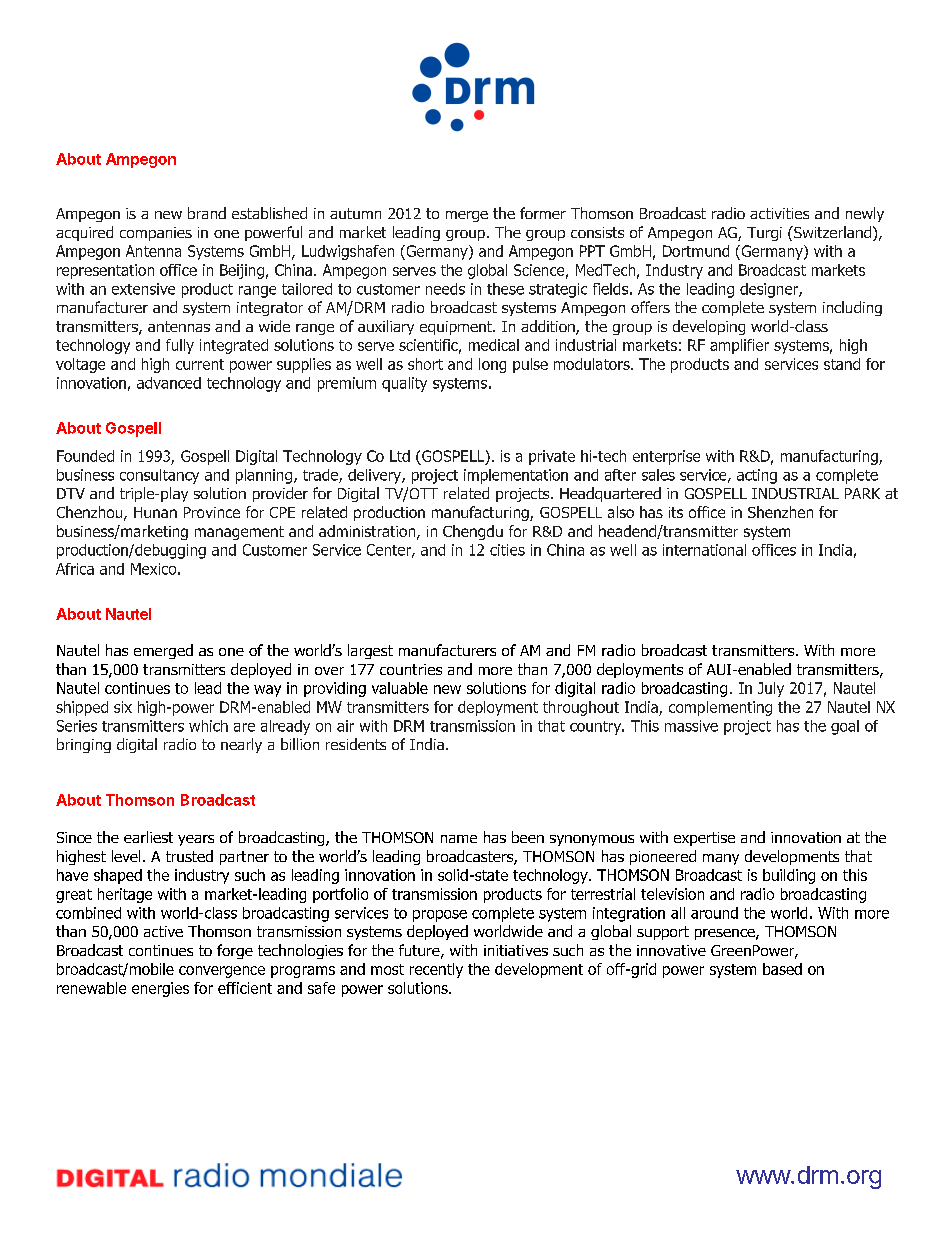  What do you see at coordinates (543, 213) in the screenshot?
I see `former` at bounding box center [543, 213].
